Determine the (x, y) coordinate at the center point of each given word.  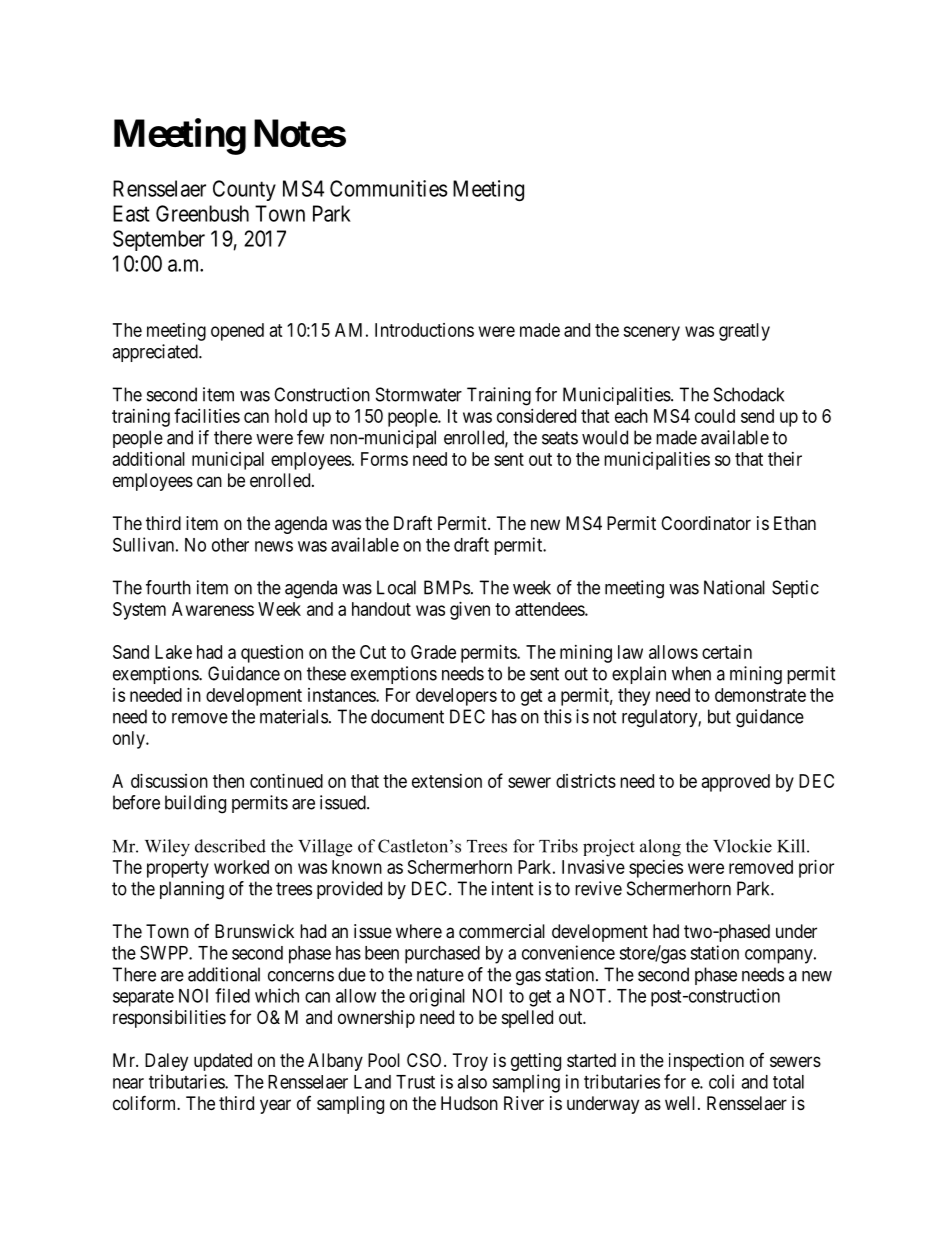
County (244, 190)
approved (736, 783)
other (230, 545)
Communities (388, 188)
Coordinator (706, 523)
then (228, 781)
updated (223, 1062)
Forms (384, 459)
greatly (744, 332)
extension (447, 781)
